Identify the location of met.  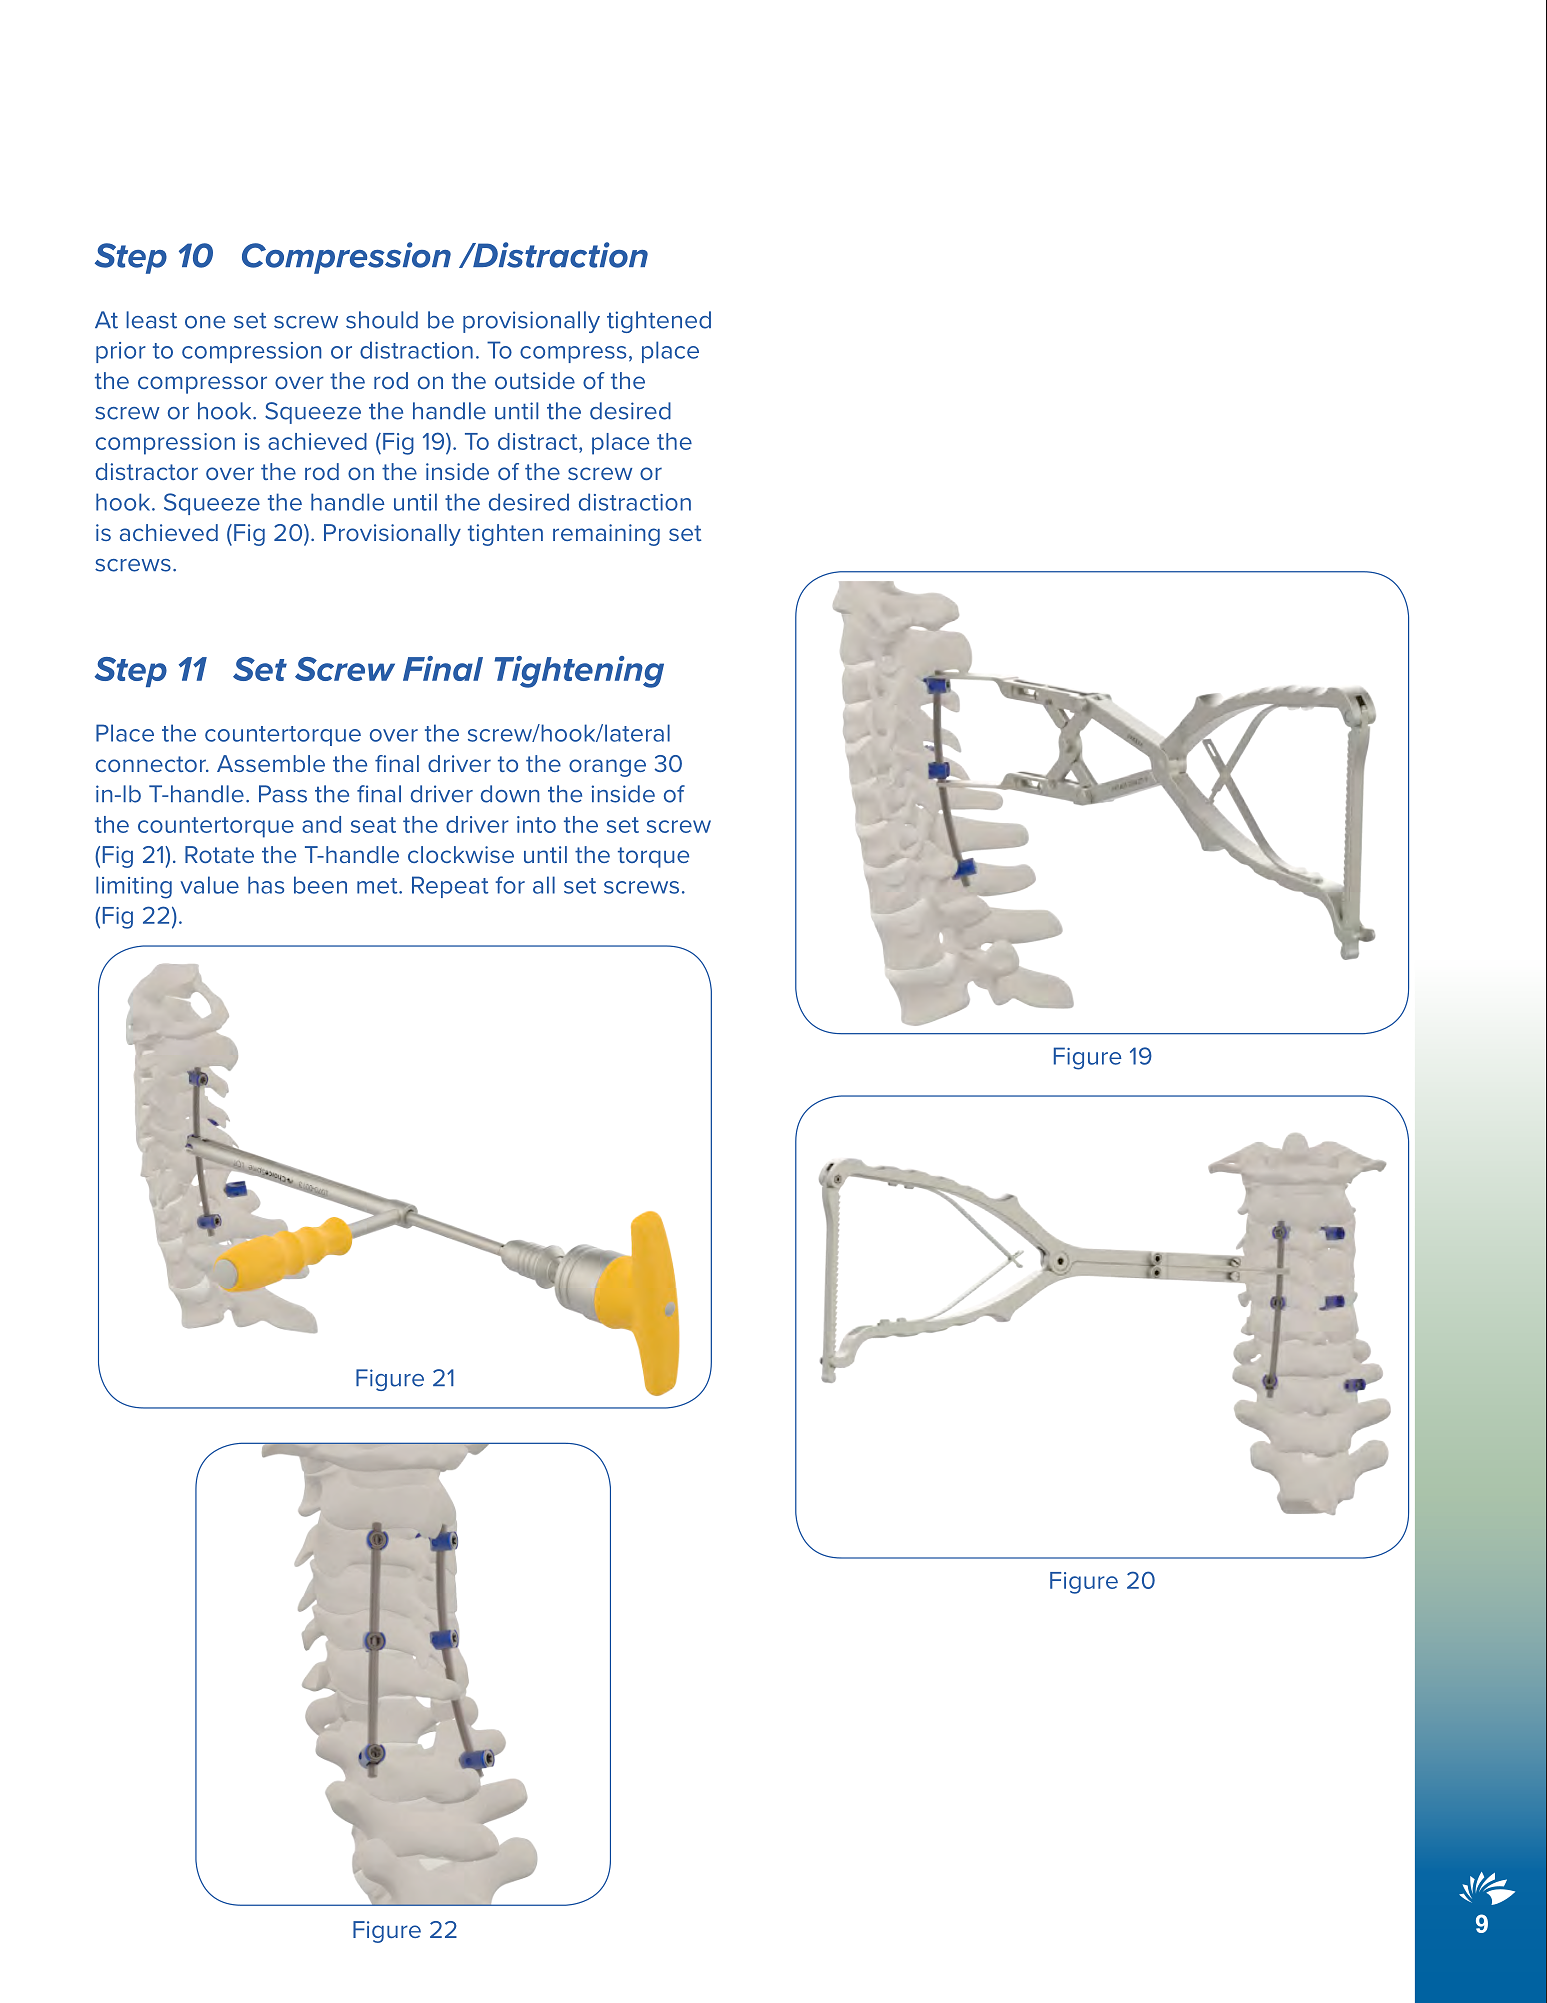
(378, 886).
